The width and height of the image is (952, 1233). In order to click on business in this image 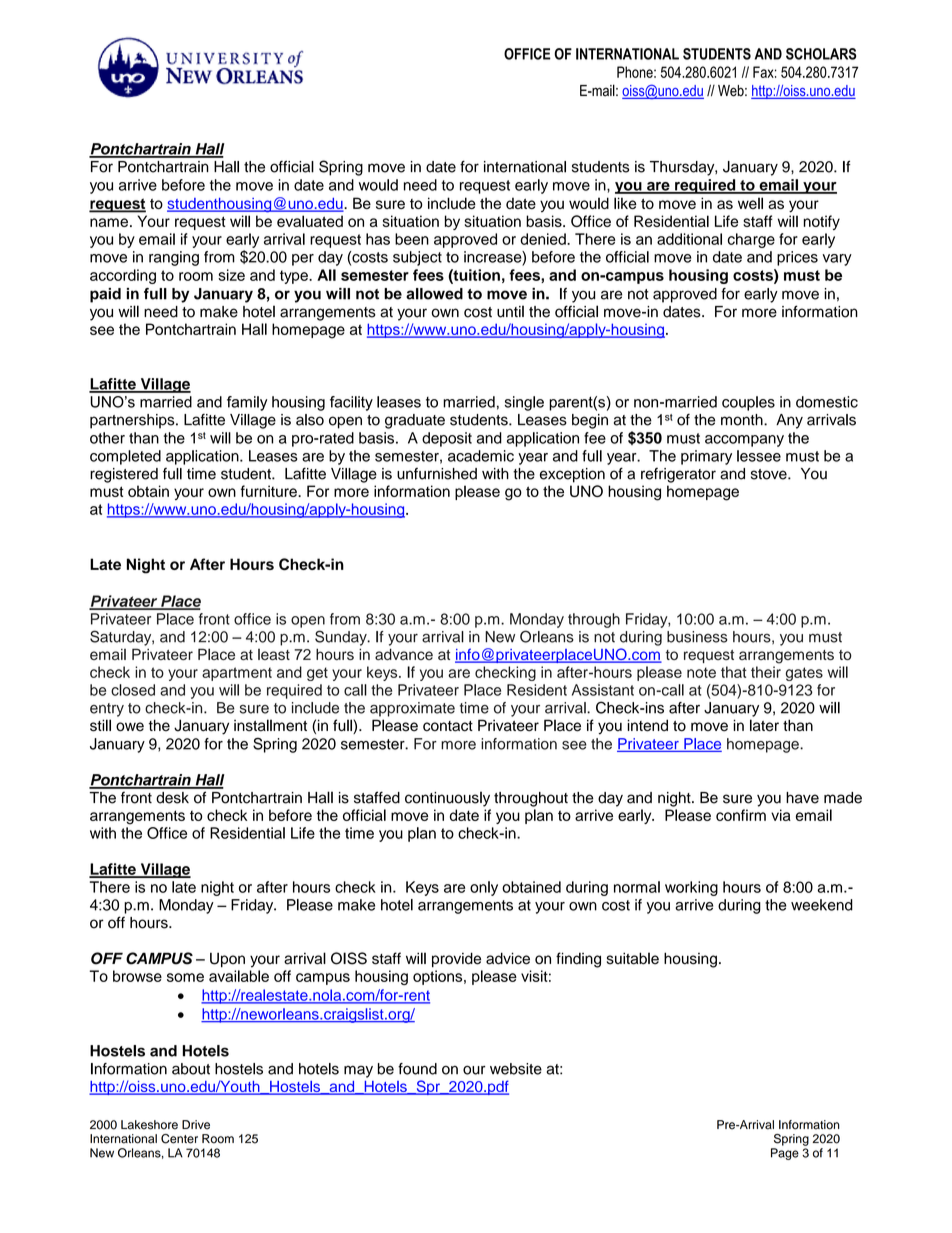, I will do `click(697, 637)`.
